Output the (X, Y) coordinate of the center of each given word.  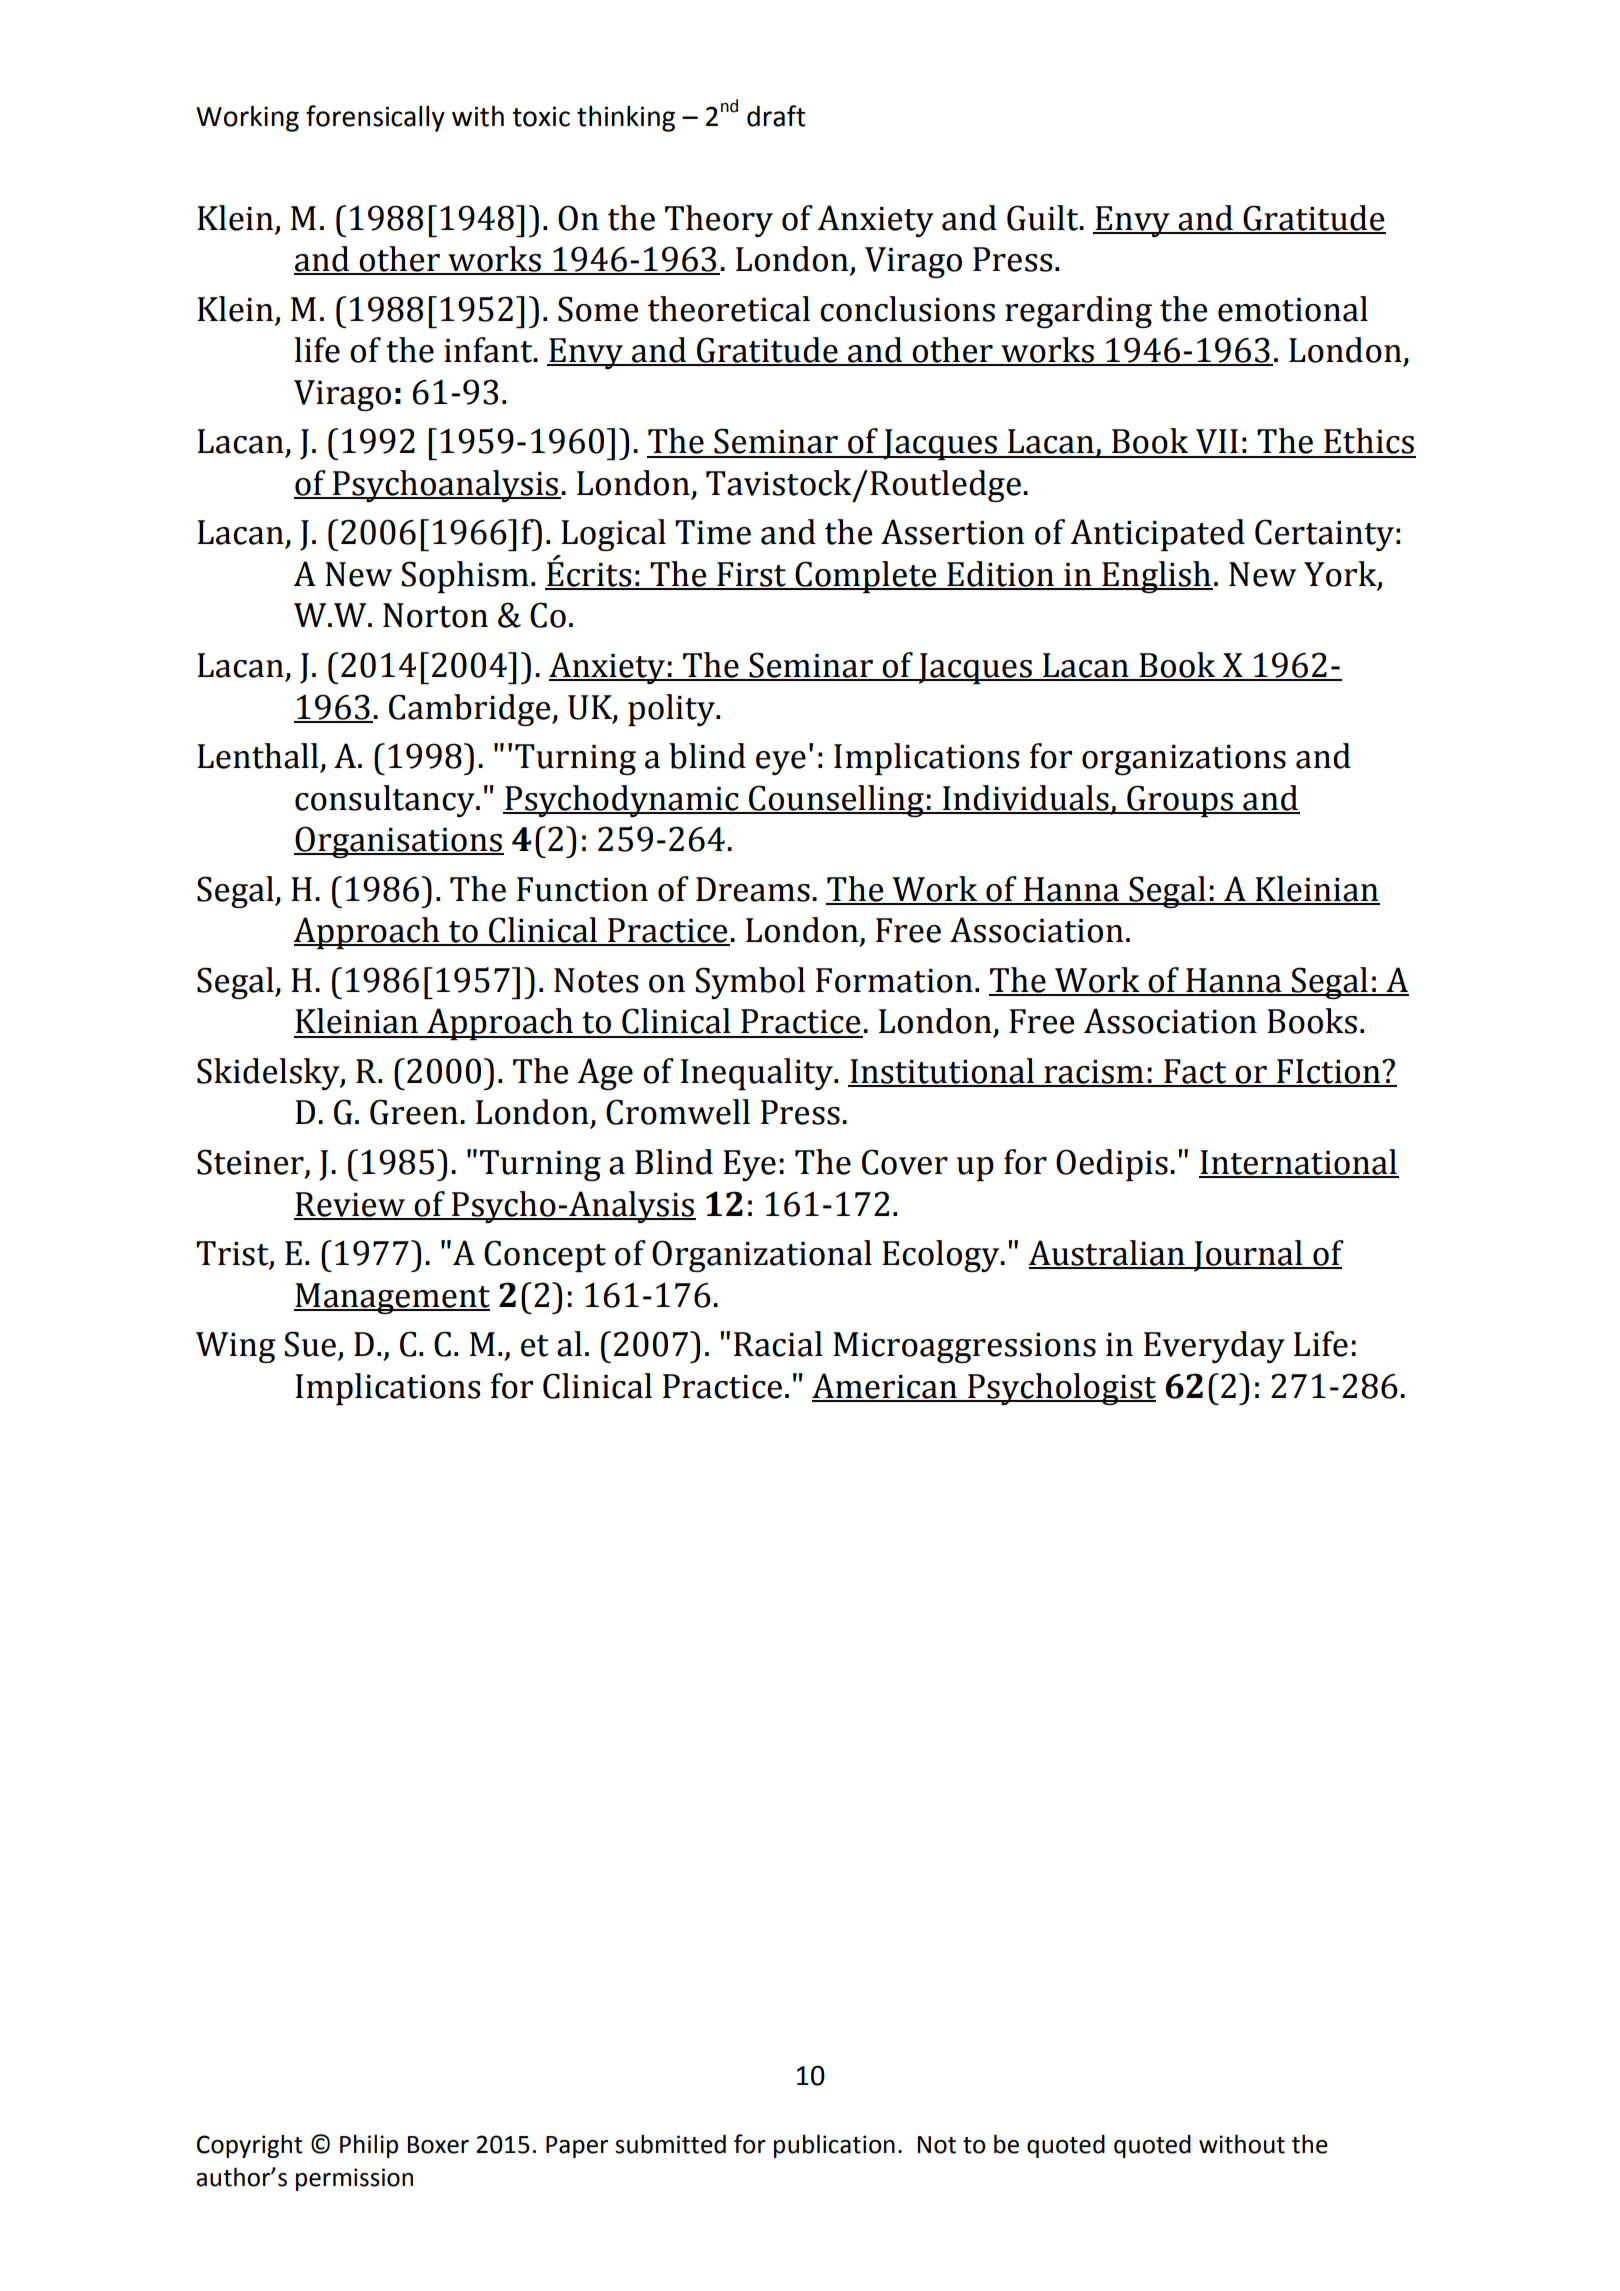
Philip (369, 2146)
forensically (375, 118)
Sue (311, 1345)
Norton (435, 615)
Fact (1195, 1072)
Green (414, 1112)
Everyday (1214, 1347)
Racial (778, 1344)
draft (776, 116)
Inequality (758, 1074)
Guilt (1044, 218)
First (752, 575)
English (1156, 577)
